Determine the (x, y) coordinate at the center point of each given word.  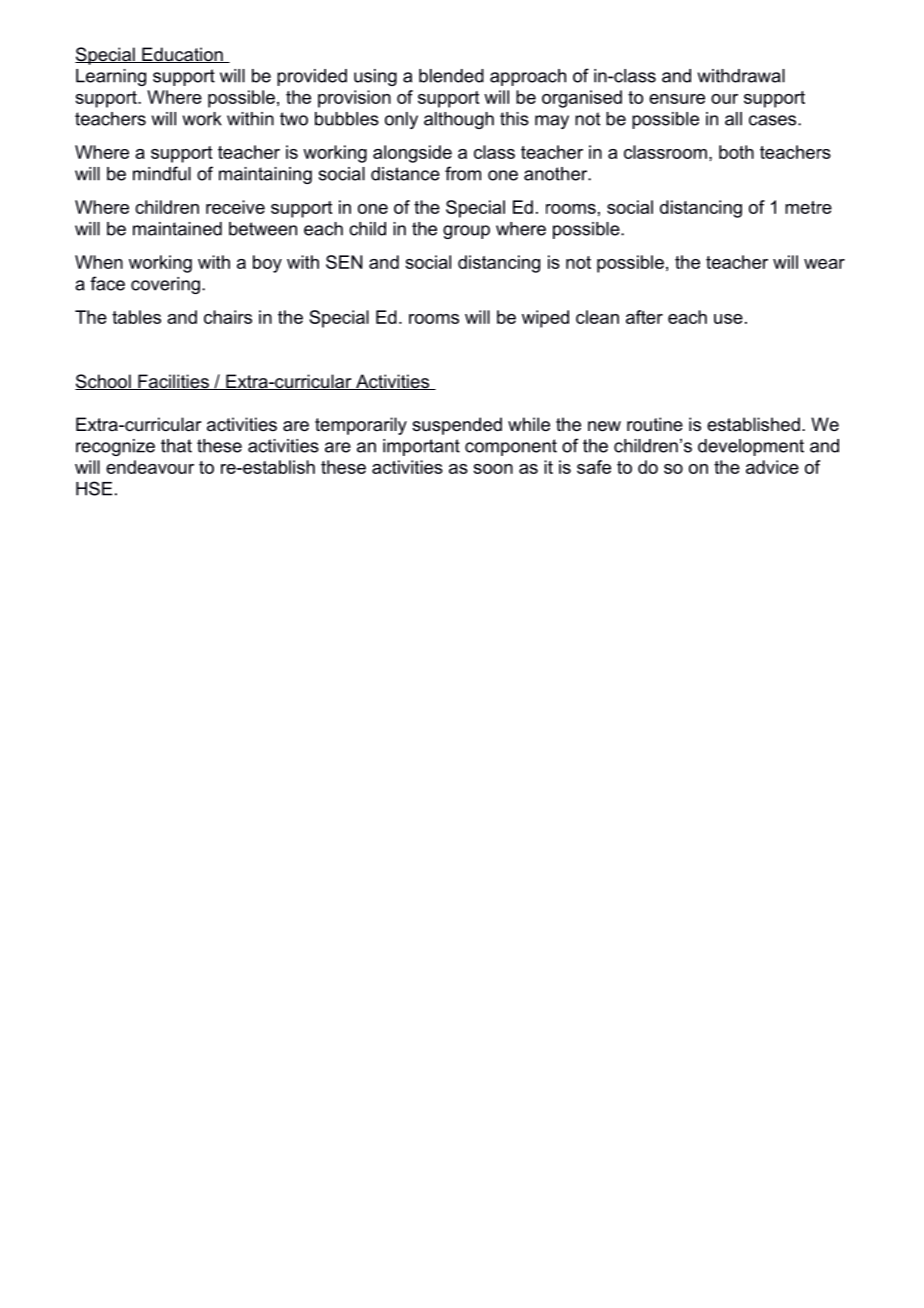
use (728, 319)
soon (493, 469)
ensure (677, 99)
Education (182, 55)
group (466, 232)
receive (235, 207)
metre (808, 207)
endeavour (150, 467)
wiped (545, 319)
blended (451, 76)
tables (136, 317)
